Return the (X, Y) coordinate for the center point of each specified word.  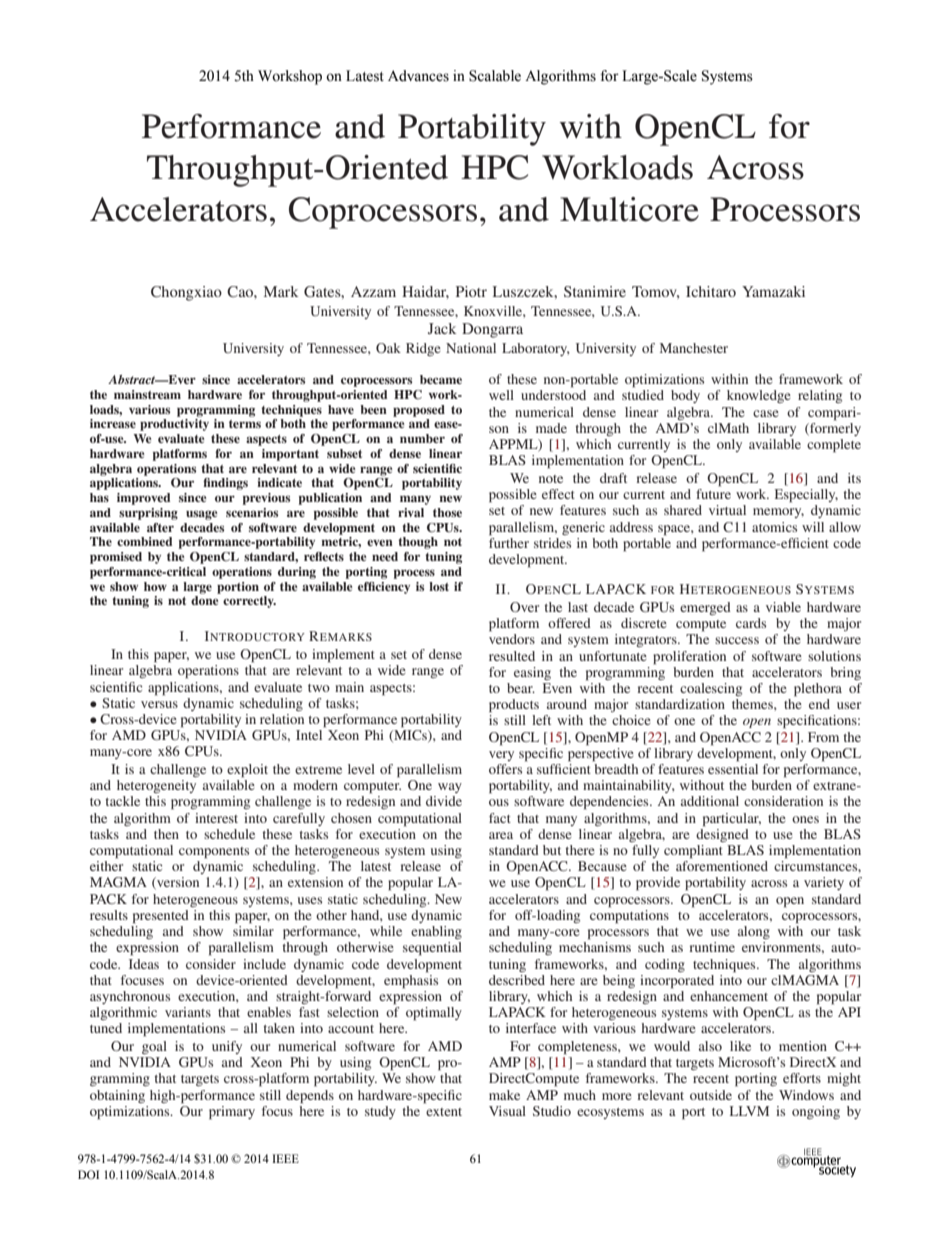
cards (751, 623)
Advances (418, 76)
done (204, 600)
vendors (512, 639)
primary (232, 1113)
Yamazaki (773, 291)
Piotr (471, 291)
